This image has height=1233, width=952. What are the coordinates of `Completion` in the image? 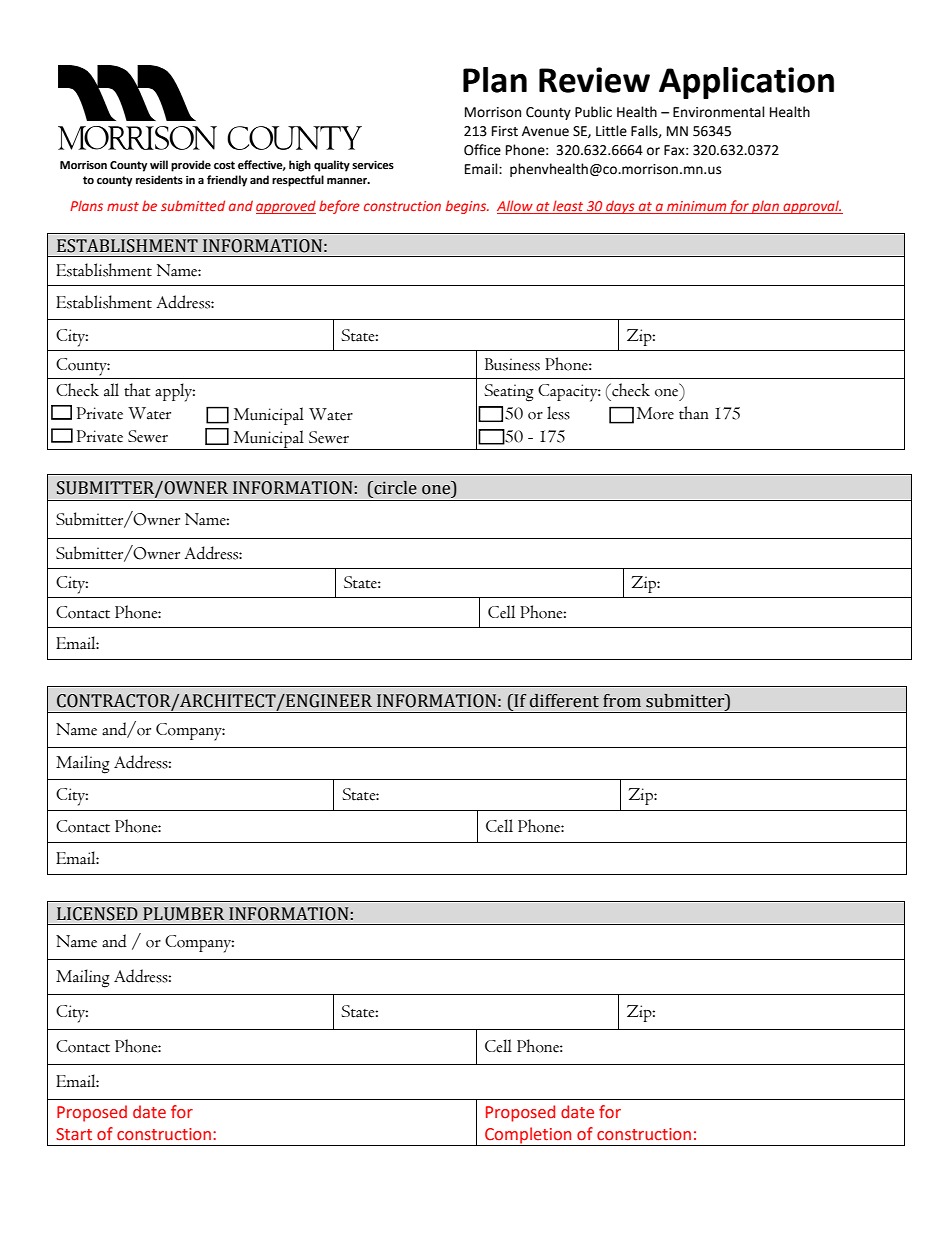 It's located at (528, 1136).
